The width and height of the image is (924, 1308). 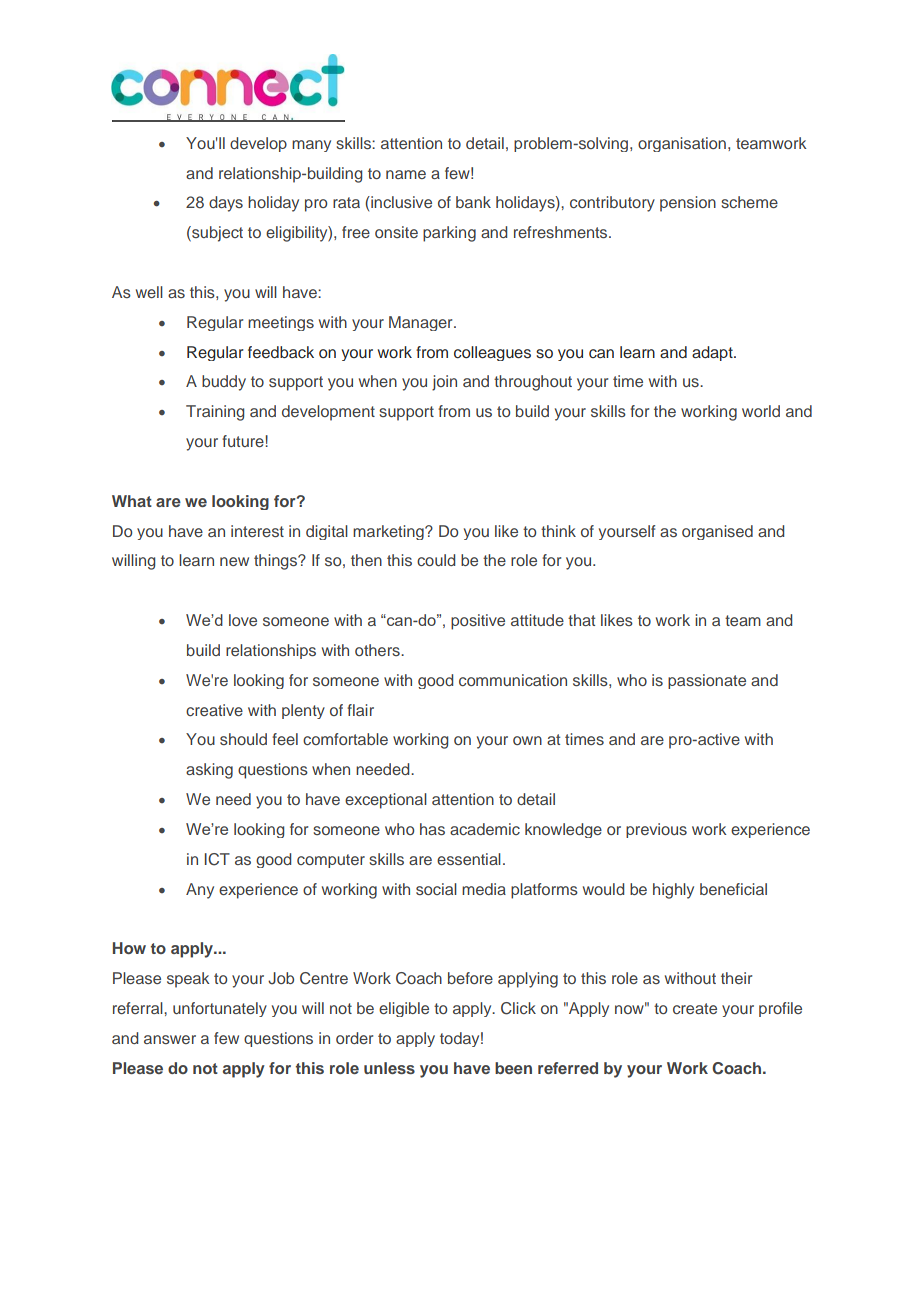 What do you see at coordinates (682, 144) in the image?
I see `organisation` at bounding box center [682, 144].
